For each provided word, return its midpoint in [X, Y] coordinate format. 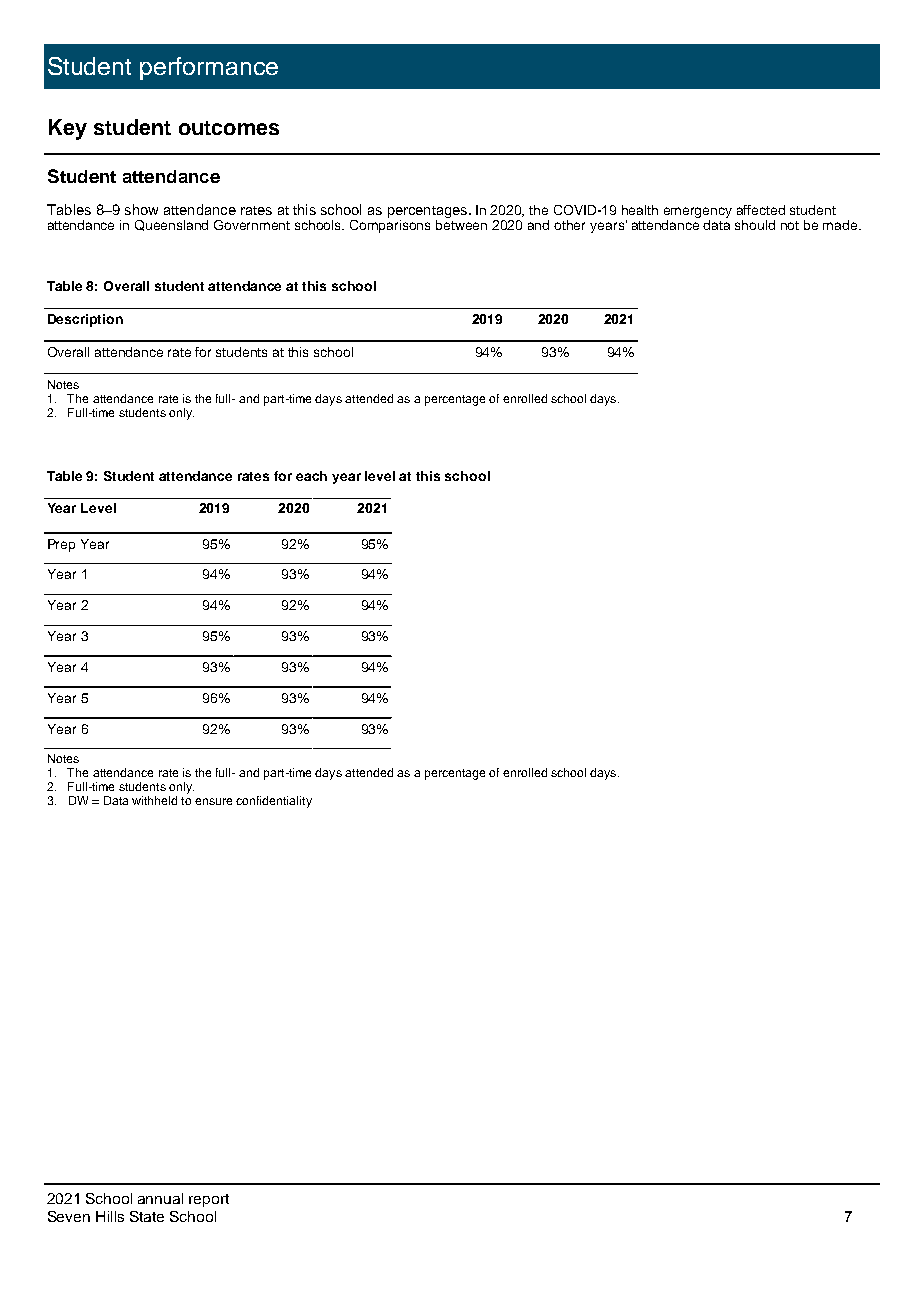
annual [160, 1198]
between [461, 225]
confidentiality [274, 802]
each [311, 476]
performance [209, 68]
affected [761, 210]
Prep [61, 545]
